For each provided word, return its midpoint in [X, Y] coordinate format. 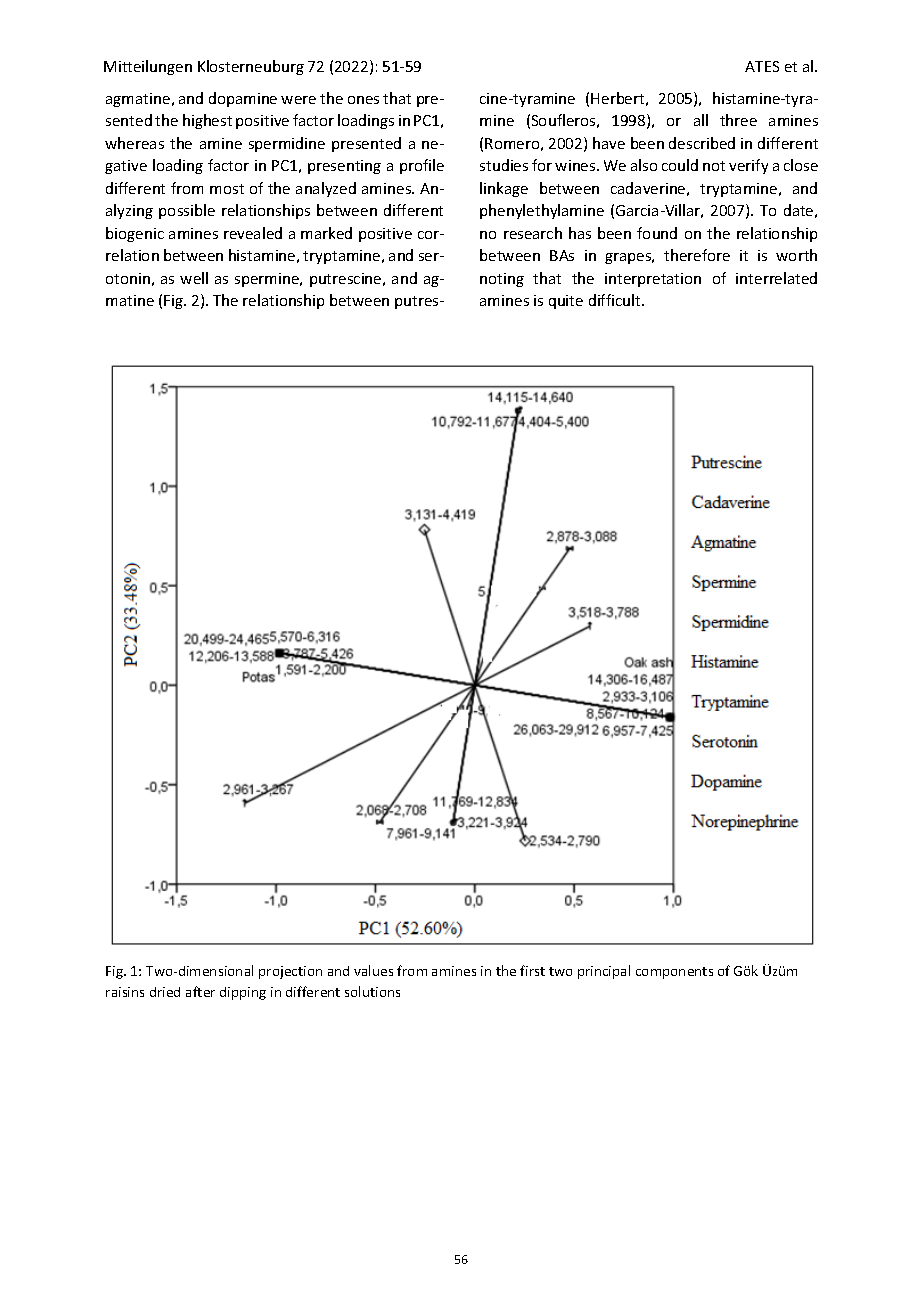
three [738, 120]
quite [566, 302]
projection [290, 972]
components [674, 973]
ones [363, 100]
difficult [616, 300]
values [373, 970]
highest [207, 121]
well [194, 278]
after [200, 991]
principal [604, 972]
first [532, 970]
